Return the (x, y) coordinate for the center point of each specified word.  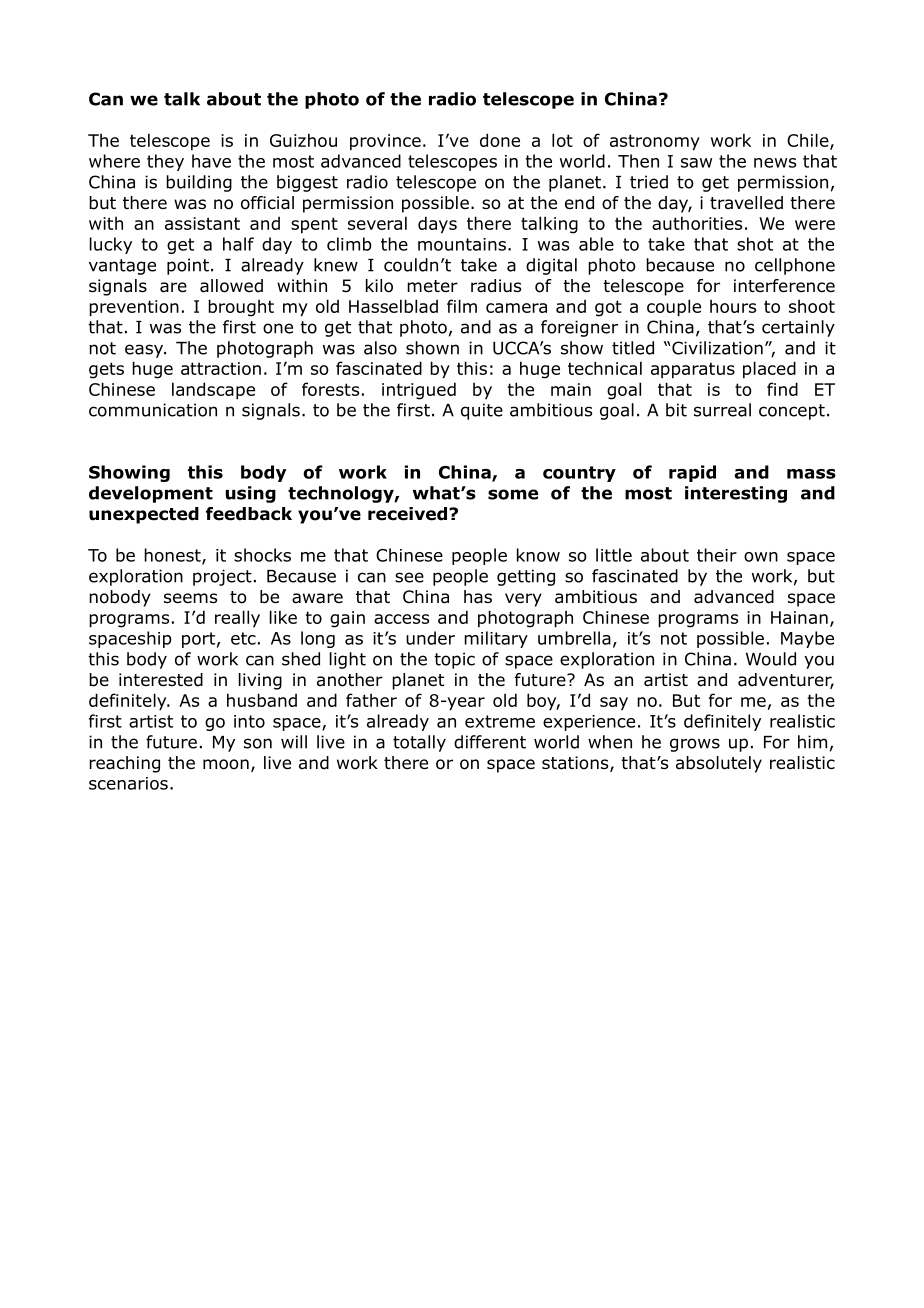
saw (696, 163)
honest (173, 556)
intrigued (419, 391)
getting (526, 577)
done (500, 140)
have (211, 161)
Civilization (717, 348)
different (490, 742)
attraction (221, 368)
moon (226, 764)
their (717, 555)
